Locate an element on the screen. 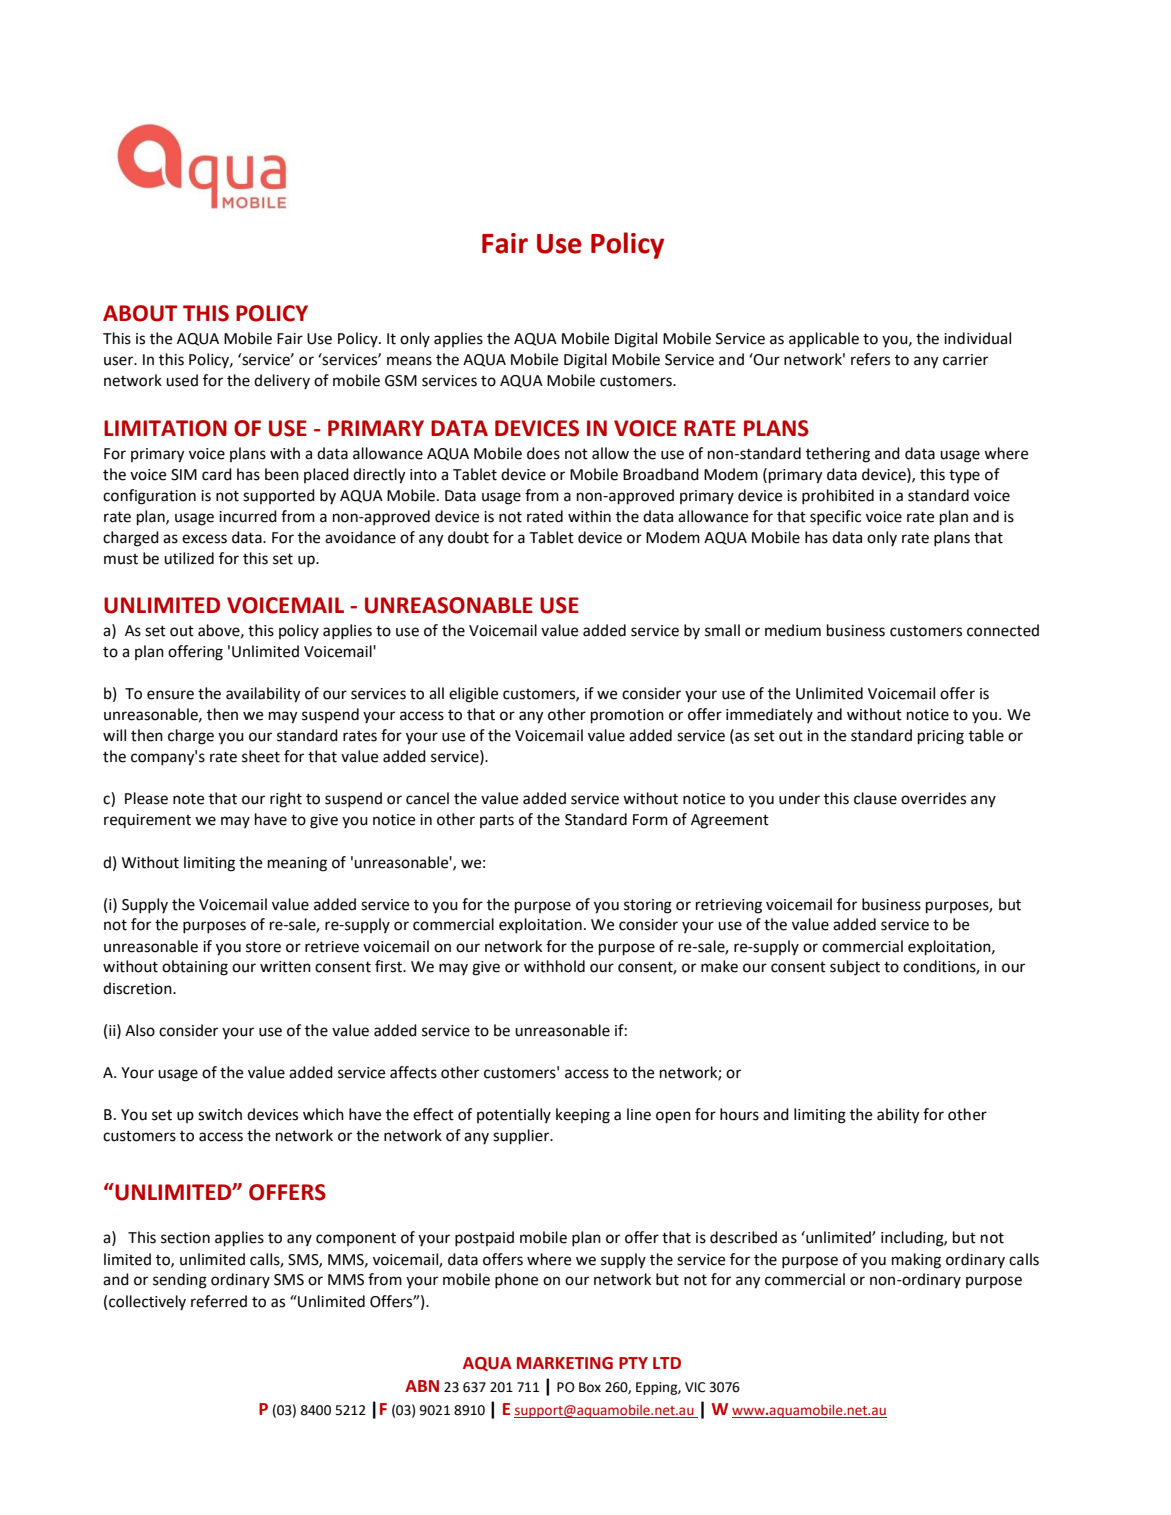  eligible is located at coordinates (473, 695).
